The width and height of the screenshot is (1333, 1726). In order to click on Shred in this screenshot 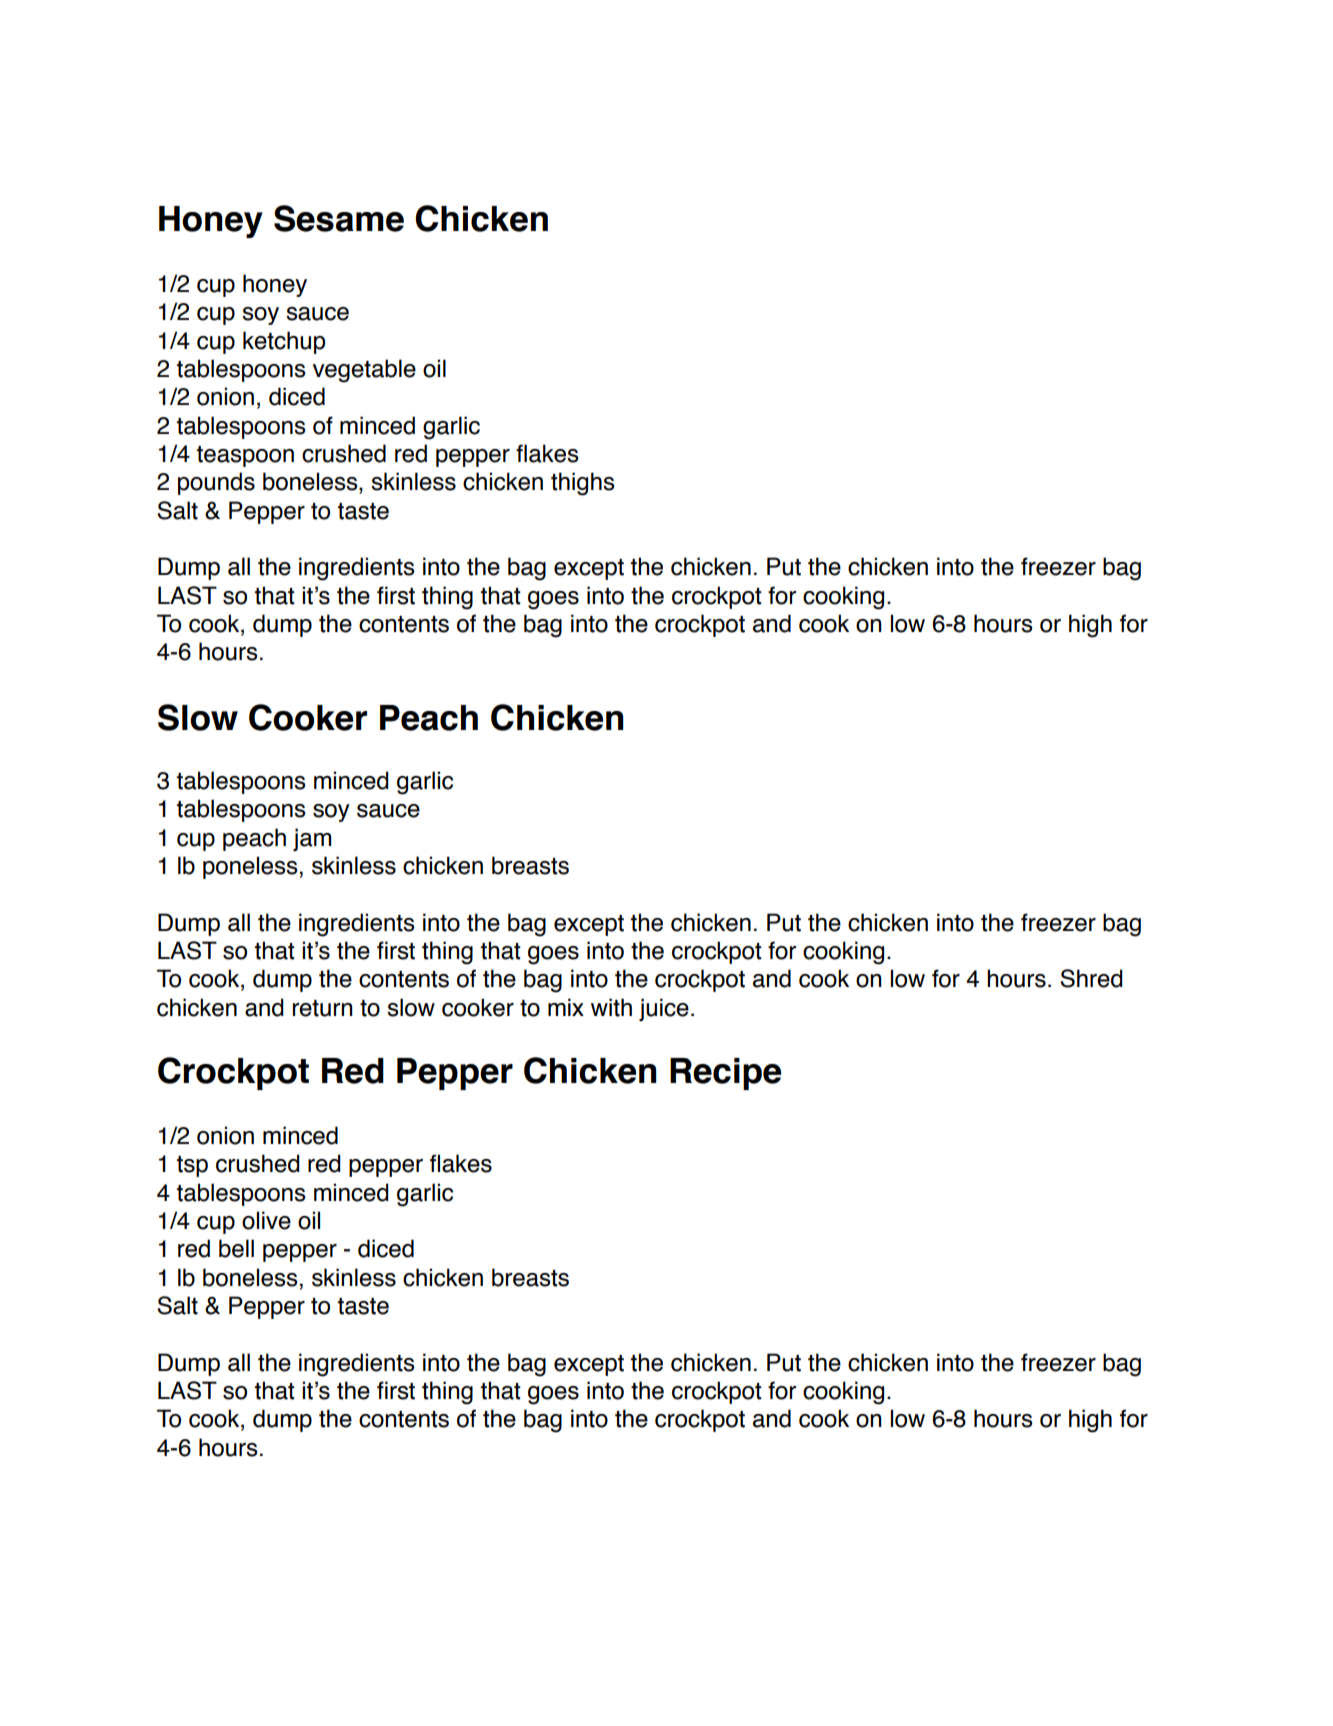, I will do `click(1091, 978)`.
